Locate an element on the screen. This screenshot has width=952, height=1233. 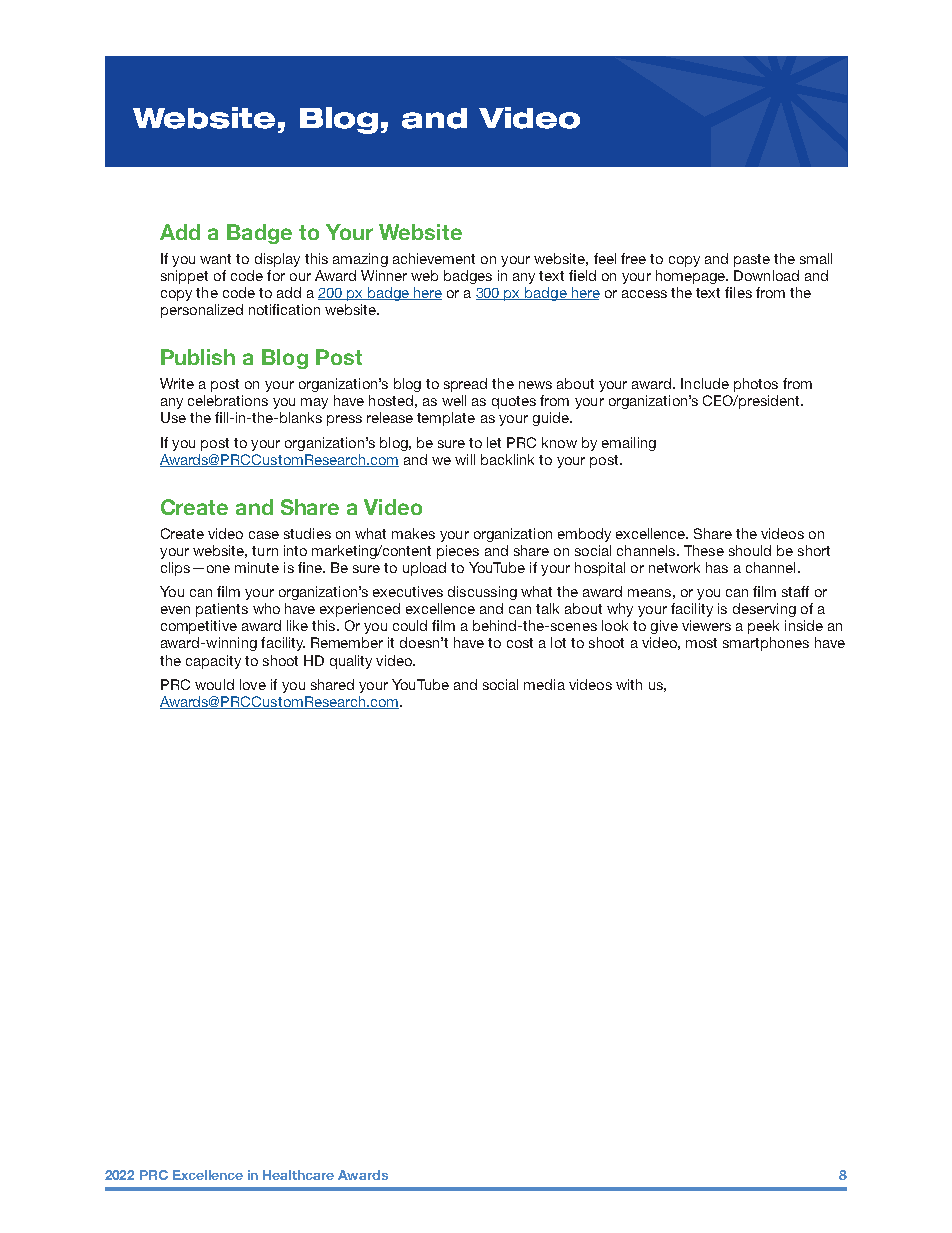
for is located at coordinates (276, 275).
